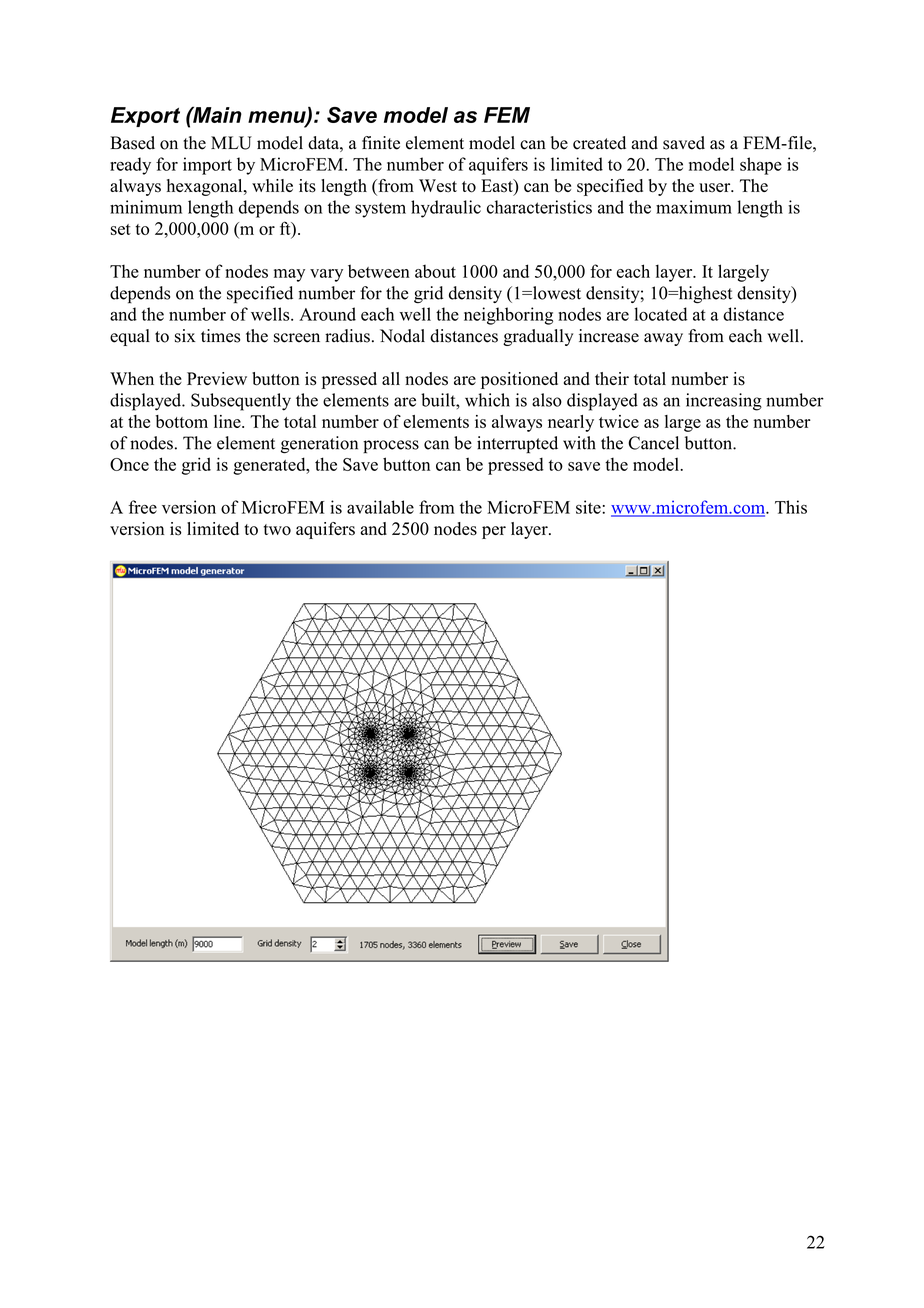 This image has width=924, height=1308. What do you see at coordinates (724, 402) in the image?
I see `increasing` at bounding box center [724, 402].
